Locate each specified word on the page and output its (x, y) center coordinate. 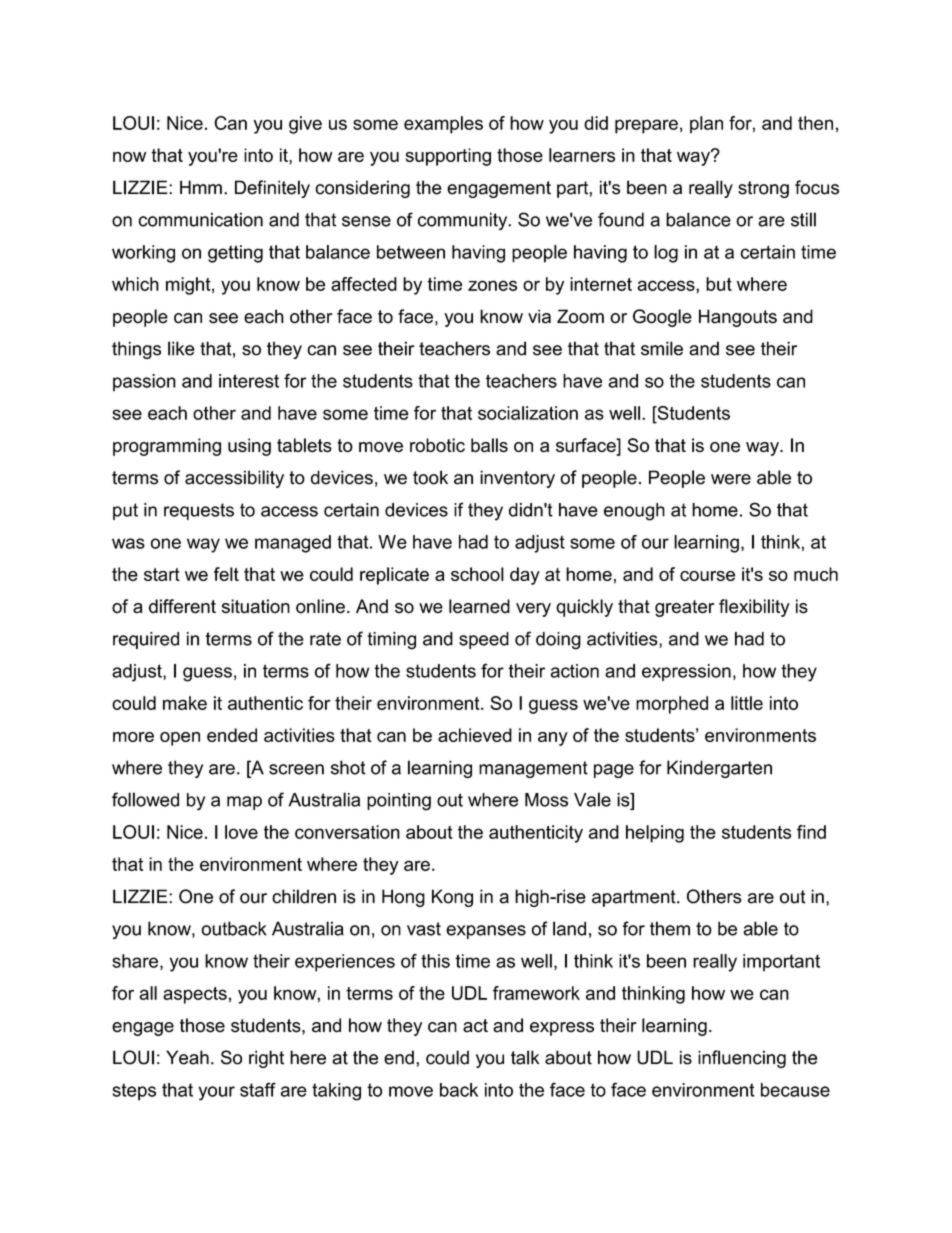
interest (249, 381)
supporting (448, 157)
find (811, 832)
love (241, 832)
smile (662, 348)
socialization (528, 413)
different (182, 606)
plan (706, 125)
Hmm (201, 187)
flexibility (754, 608)
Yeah (187, 1057)
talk (525, 1057)
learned (479, 606)
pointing (399, 802)
